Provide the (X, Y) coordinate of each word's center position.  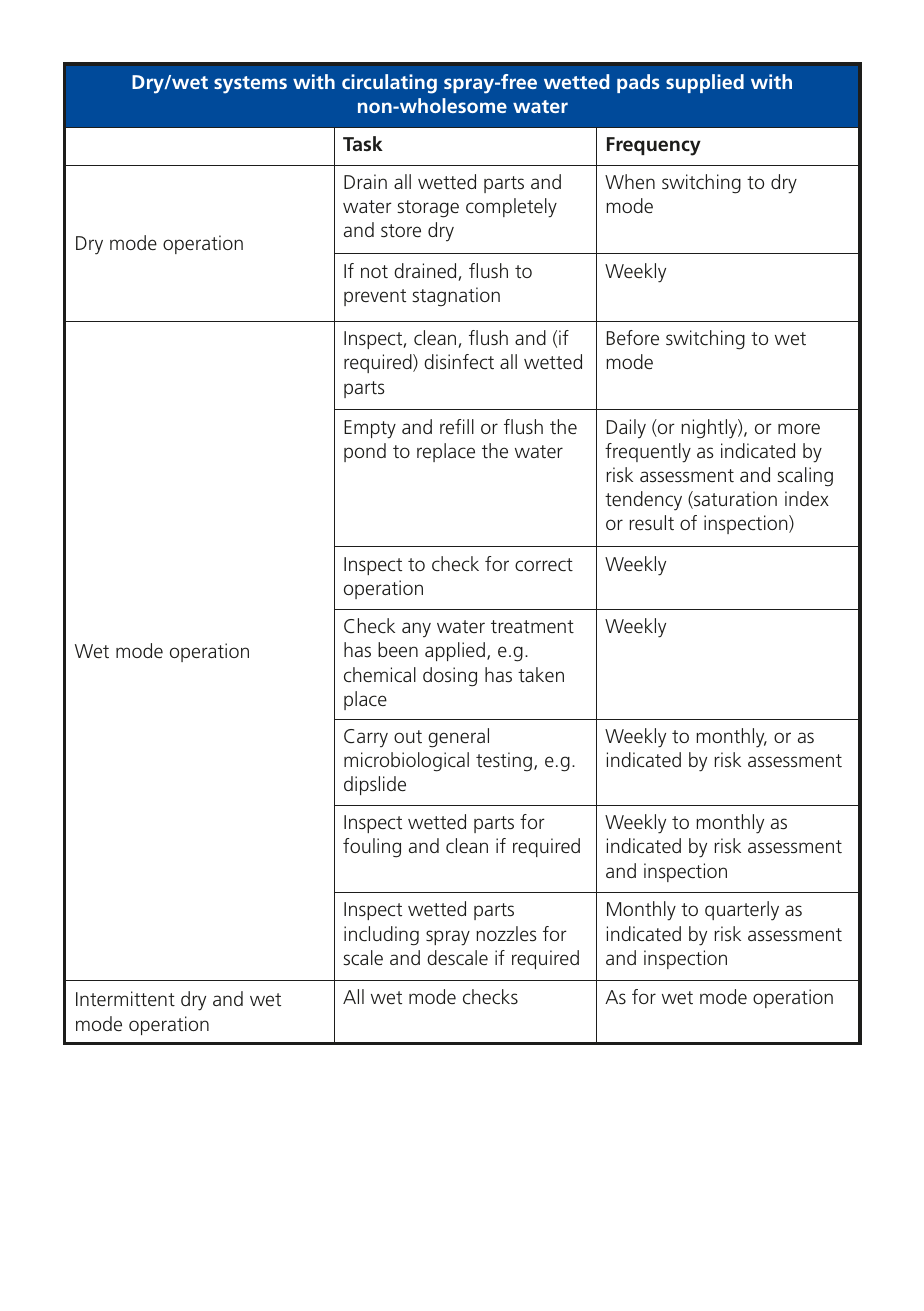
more (799, 428)
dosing (450, 677)
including (381, 936)
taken (541, 674)
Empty (370, 429)
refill (457, 426)
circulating (389, 84)
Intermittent (125, 998)
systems (250, 85)
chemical (380, 674)
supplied (705, 83)
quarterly (742, 911)
